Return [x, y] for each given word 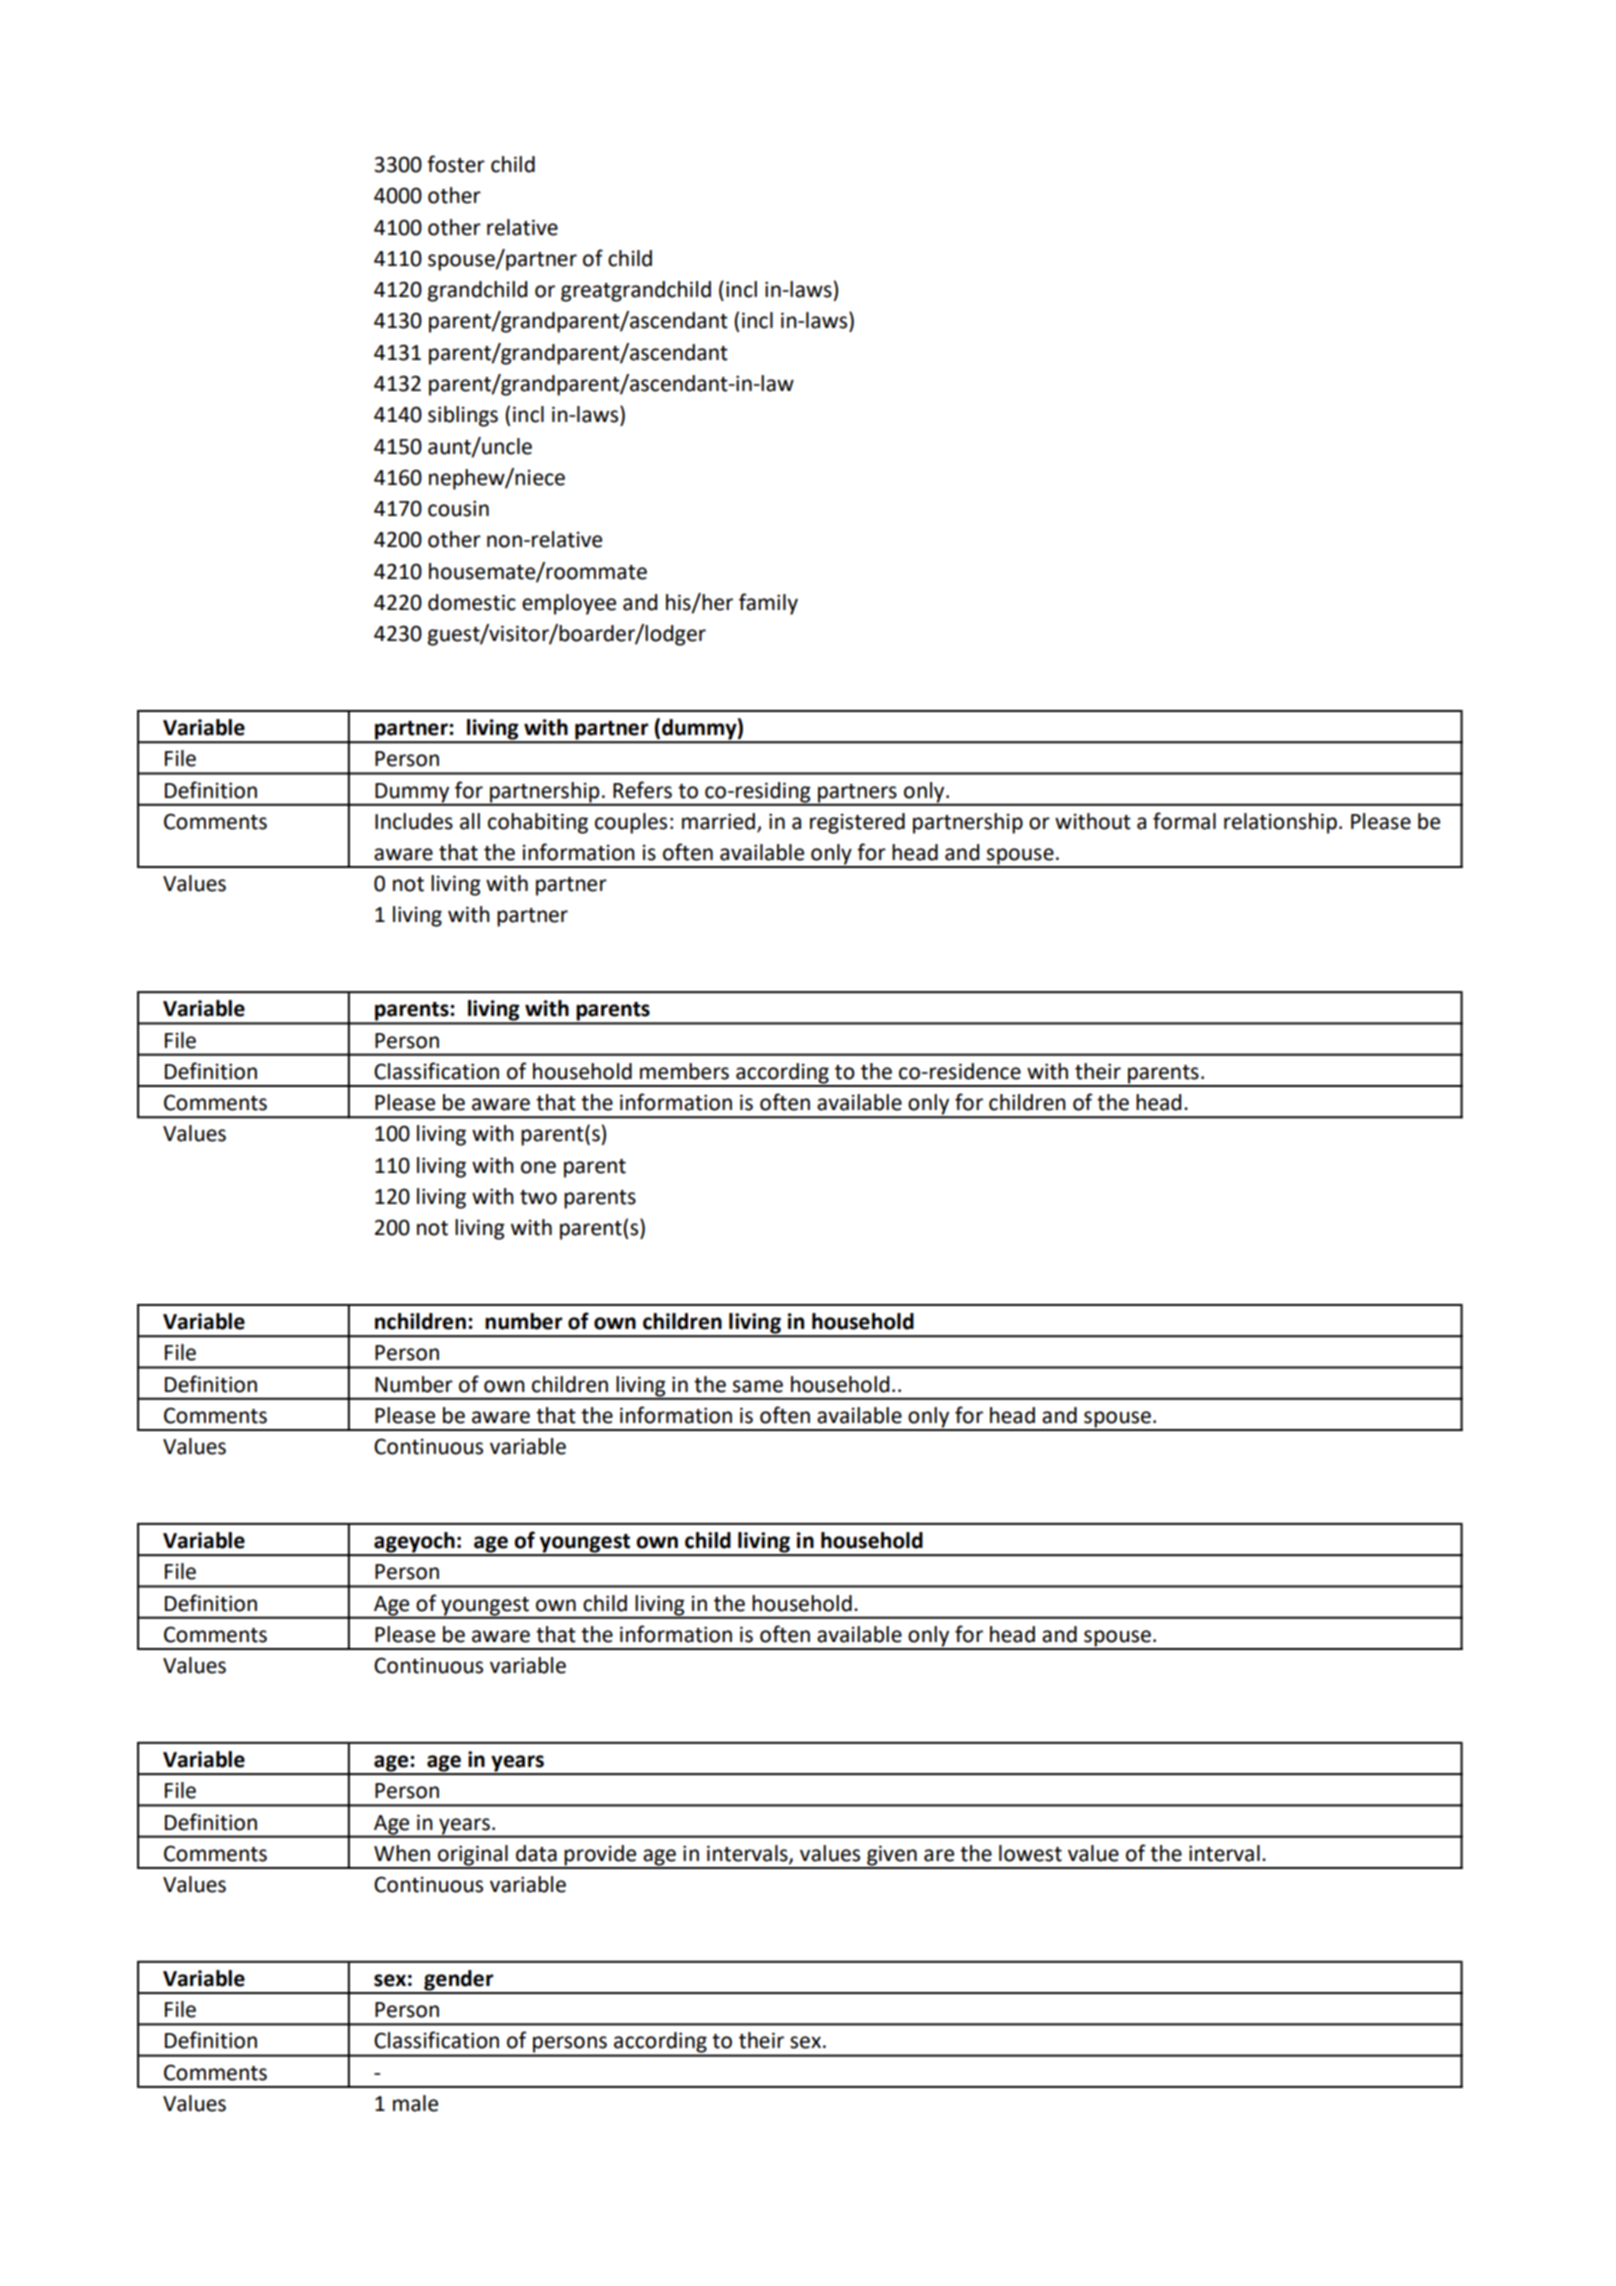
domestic [472, 602]
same [758, 1386]
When [402, 1853]
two [538, 1197]
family [768, 604]
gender [459, 1981]
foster [456, 164]
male [415, 2103]
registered [857, 823]
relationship [1280, 823]
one [538, 1167]
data [536, 1853]
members [684, 1071]
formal [1184, 821]
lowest [1030, 1853]
